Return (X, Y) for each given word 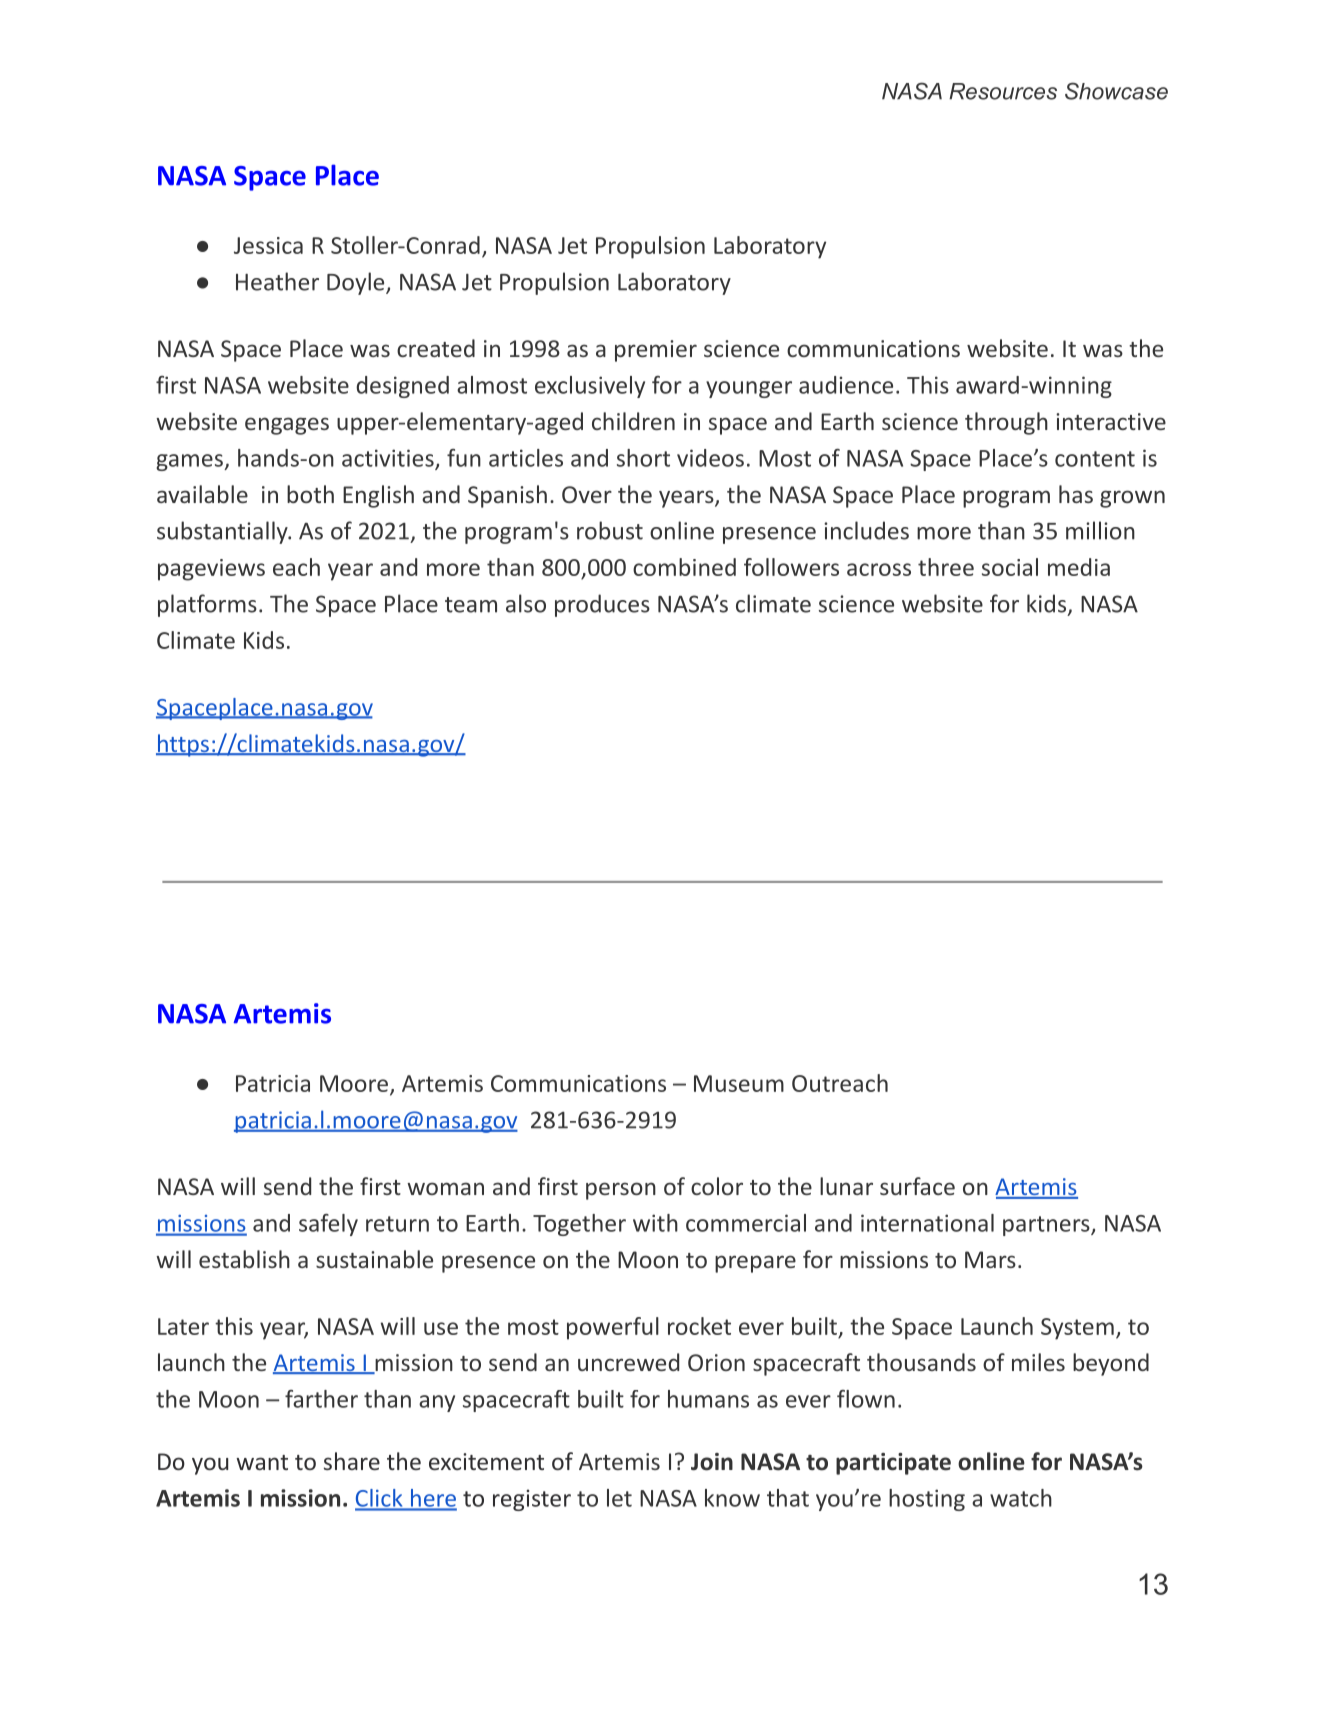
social (1010, 567)
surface (917, 1186)
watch (1021, 1498)
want (262, 1462)
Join (712, 1462)
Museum (739, 1083)
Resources (1003, 91)
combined (684, 567)
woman (445, 1188)
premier (656, 351)
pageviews (211, 570)
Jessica (268, 245)
